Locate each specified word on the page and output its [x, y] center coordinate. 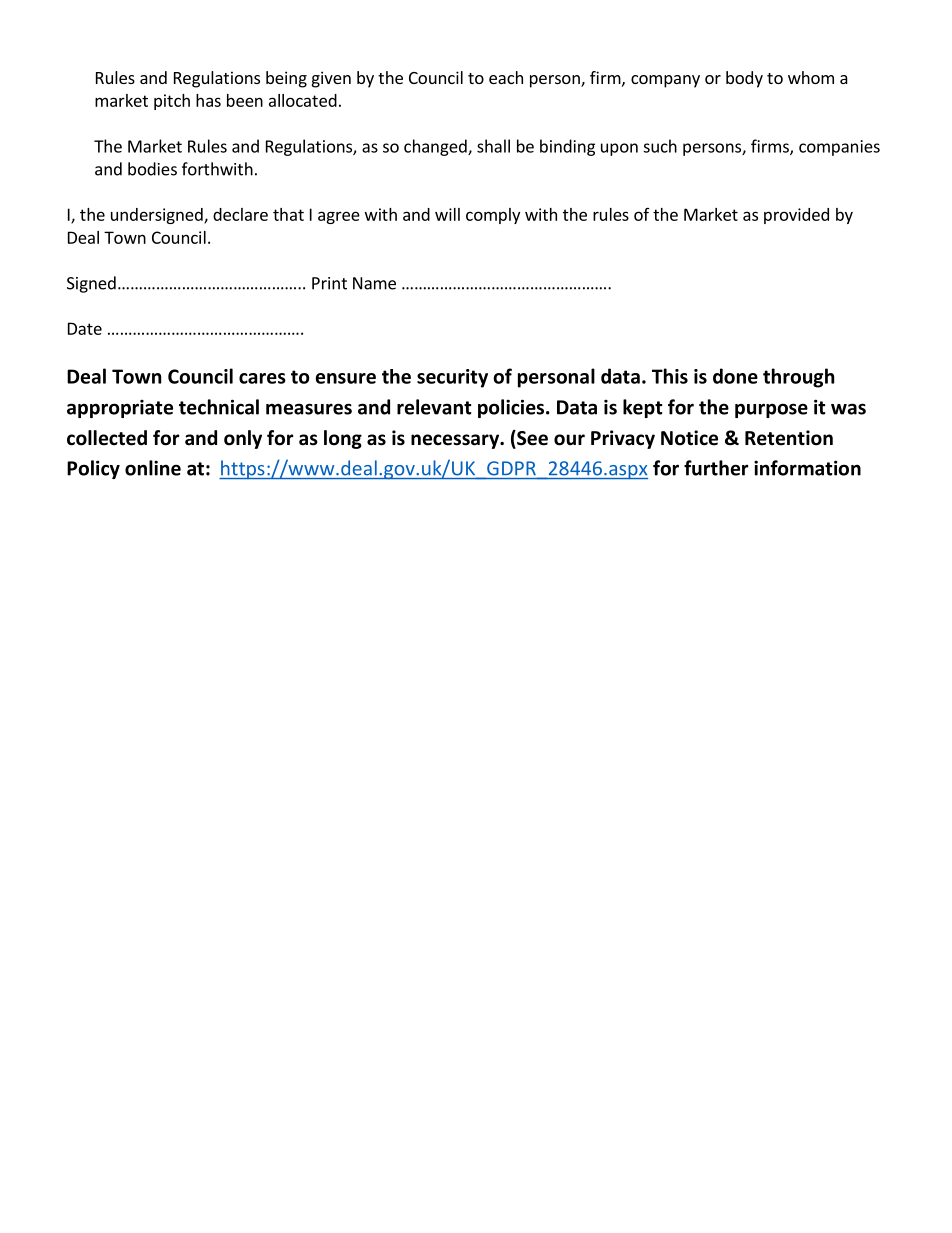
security [452, 378]
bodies [152, 169]
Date [85, 328]
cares [262, 378]
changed [436, 147]
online [153, 468]
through [798, 378]
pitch [172, 102]
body [744, 79]
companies [839, 148]
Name [374, 283]
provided [796, 216]
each [506, 77]
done [735, 376]
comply [493, 216]
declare [240, 214]
